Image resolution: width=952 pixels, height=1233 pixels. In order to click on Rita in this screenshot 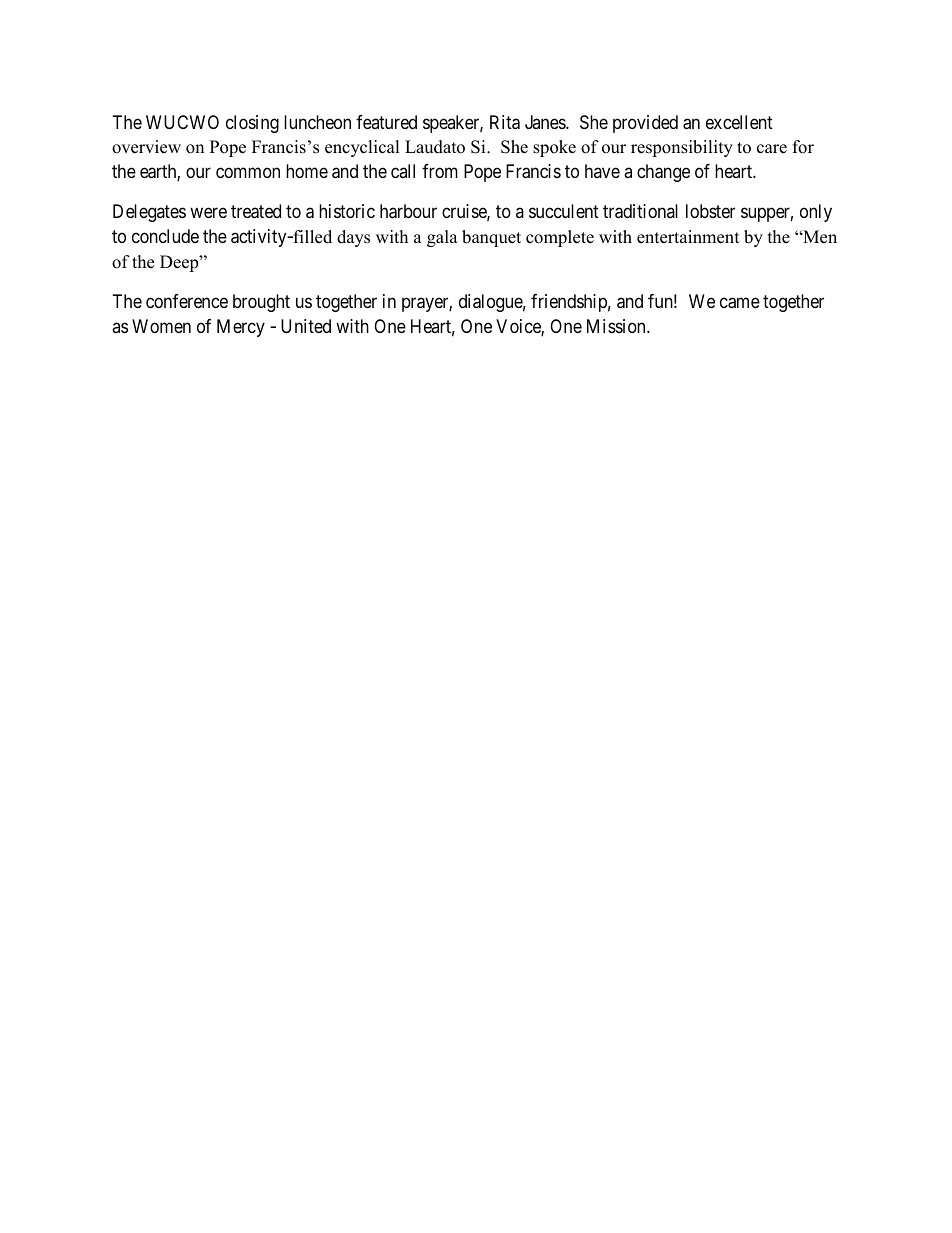, I will do `click(505, 122)`.
